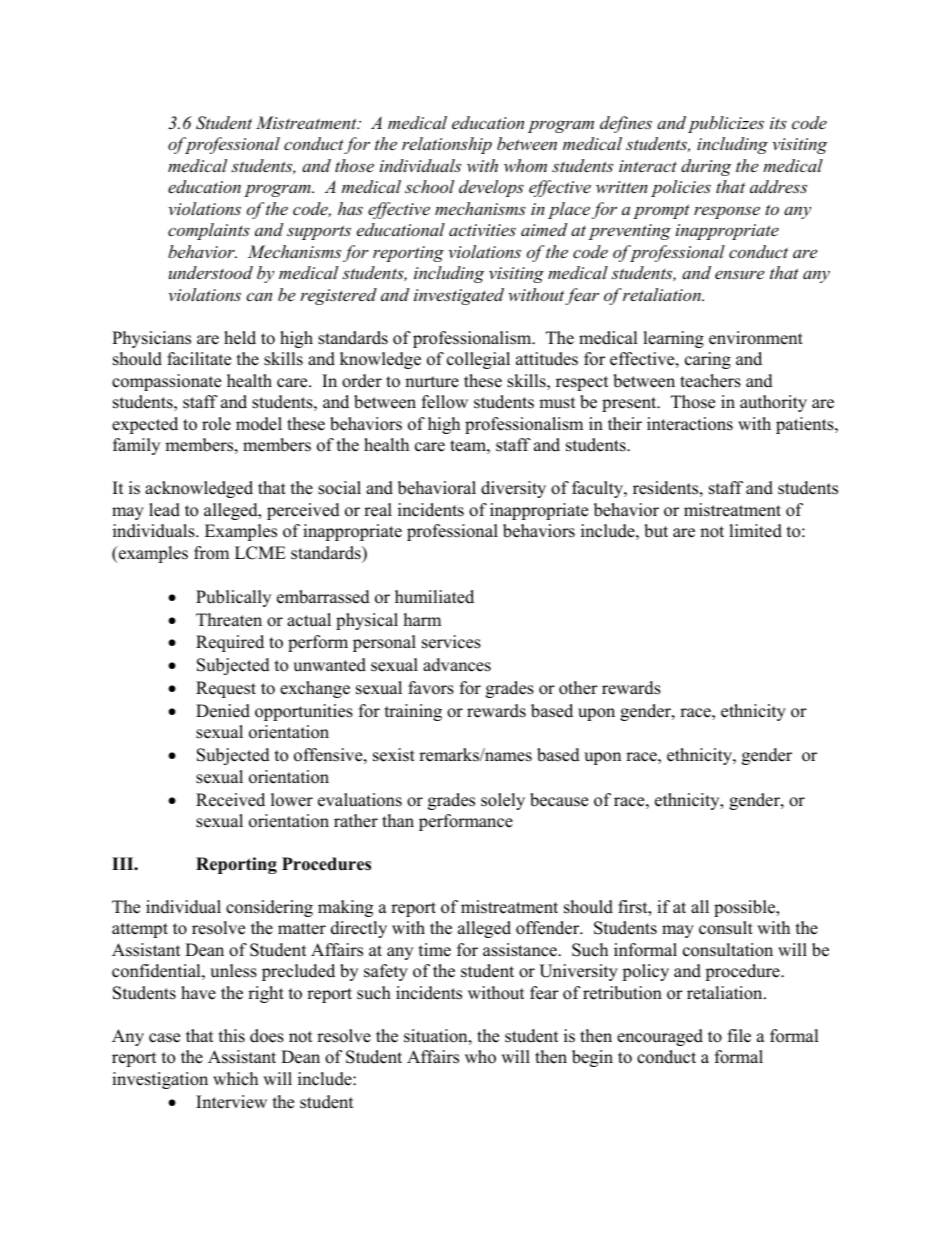 The image size is (952, 1233). I want to click on complaints, so click(209, 231).
